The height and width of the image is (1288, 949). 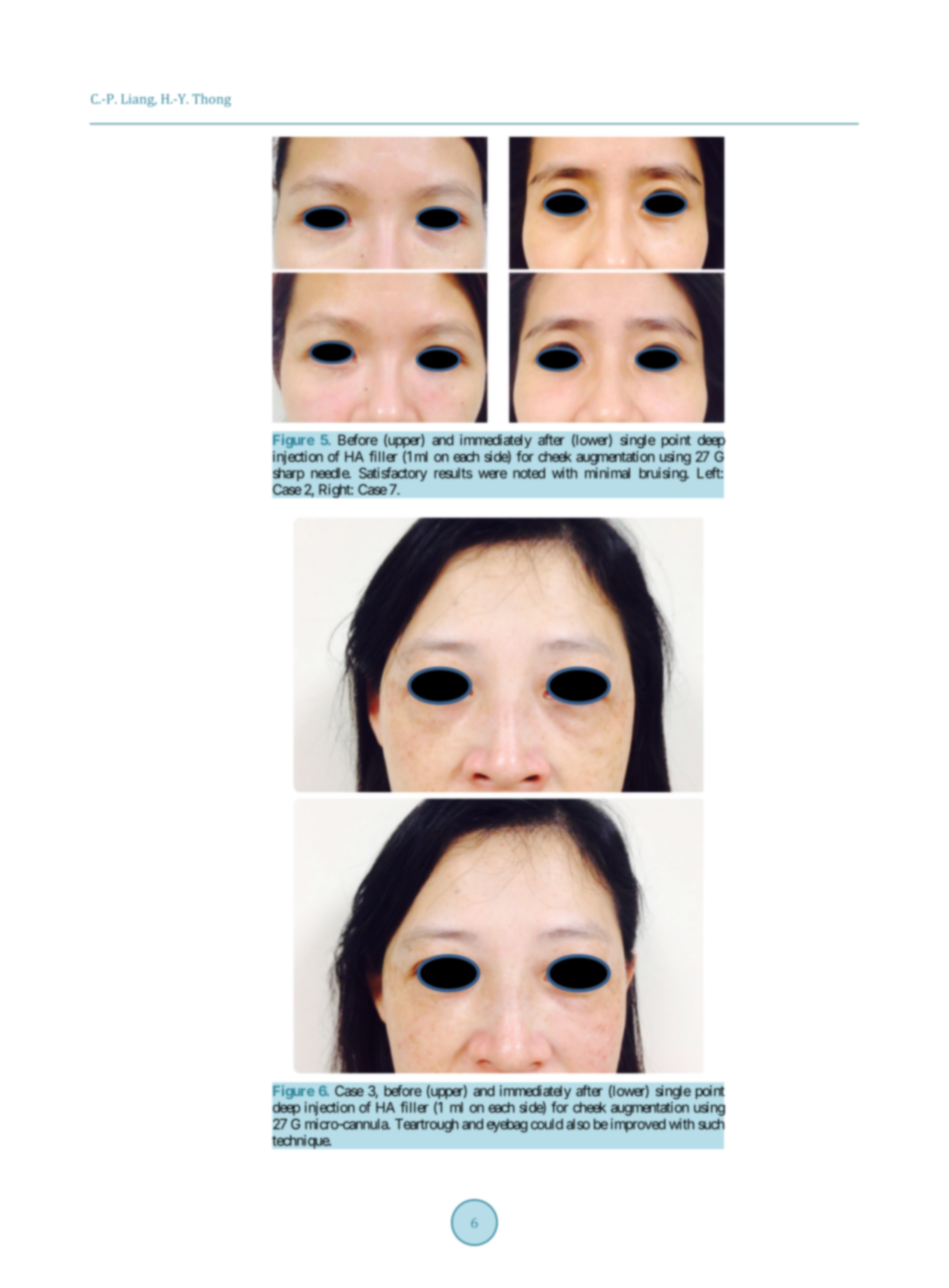 I want to click on were, so click(x=492, y=474).
